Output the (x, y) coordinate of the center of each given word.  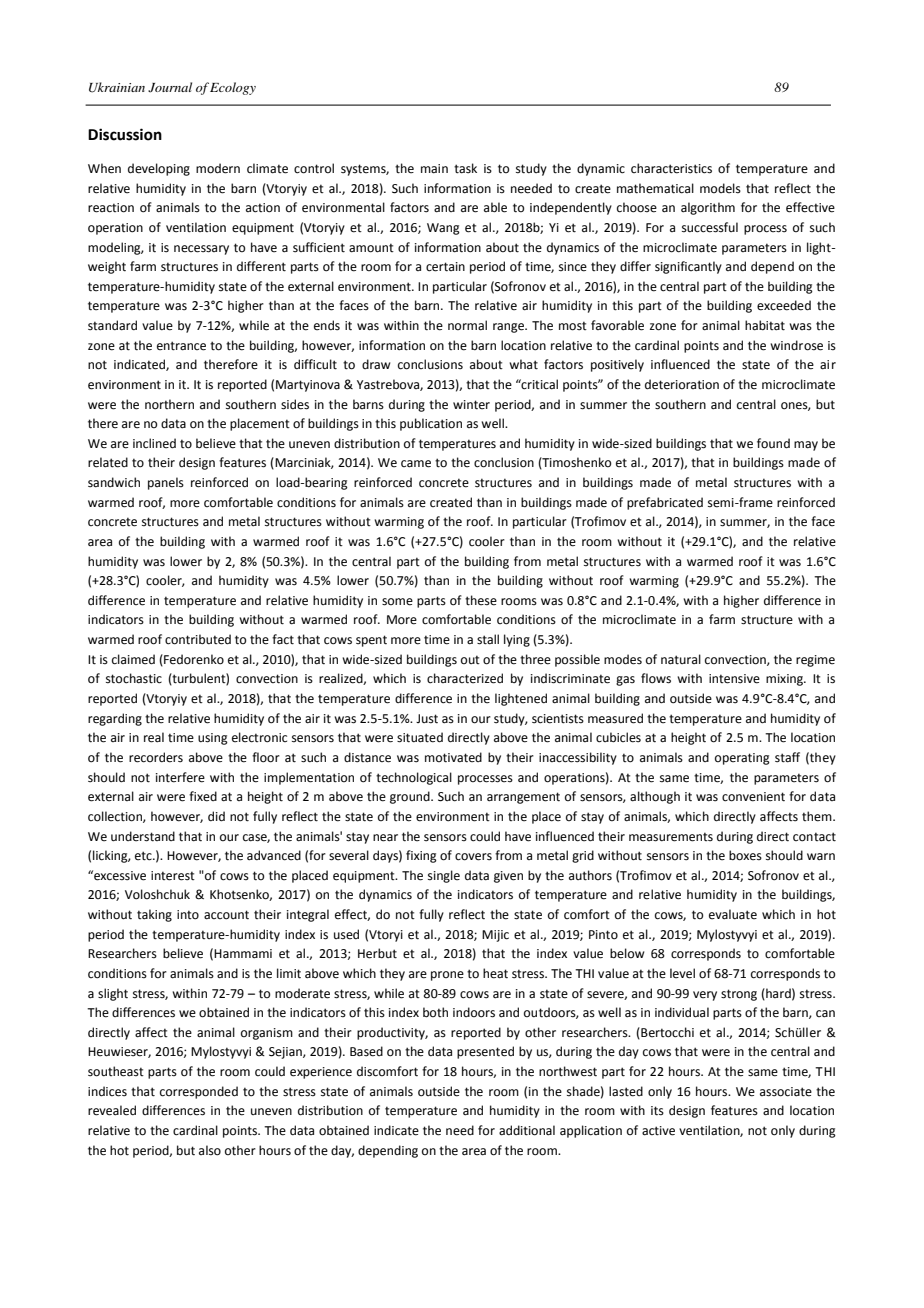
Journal (170, 87)
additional (527, 1130)
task (465, 168)
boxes (745, 855)
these (481, 600)
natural (681, 659)
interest (173, 876)
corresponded (199, 1092)
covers (473, 857)
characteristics (671, 168)
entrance (181, 346)
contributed (198, 639)
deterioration (682, 384)
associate (786, 1092)
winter (471, 405)
